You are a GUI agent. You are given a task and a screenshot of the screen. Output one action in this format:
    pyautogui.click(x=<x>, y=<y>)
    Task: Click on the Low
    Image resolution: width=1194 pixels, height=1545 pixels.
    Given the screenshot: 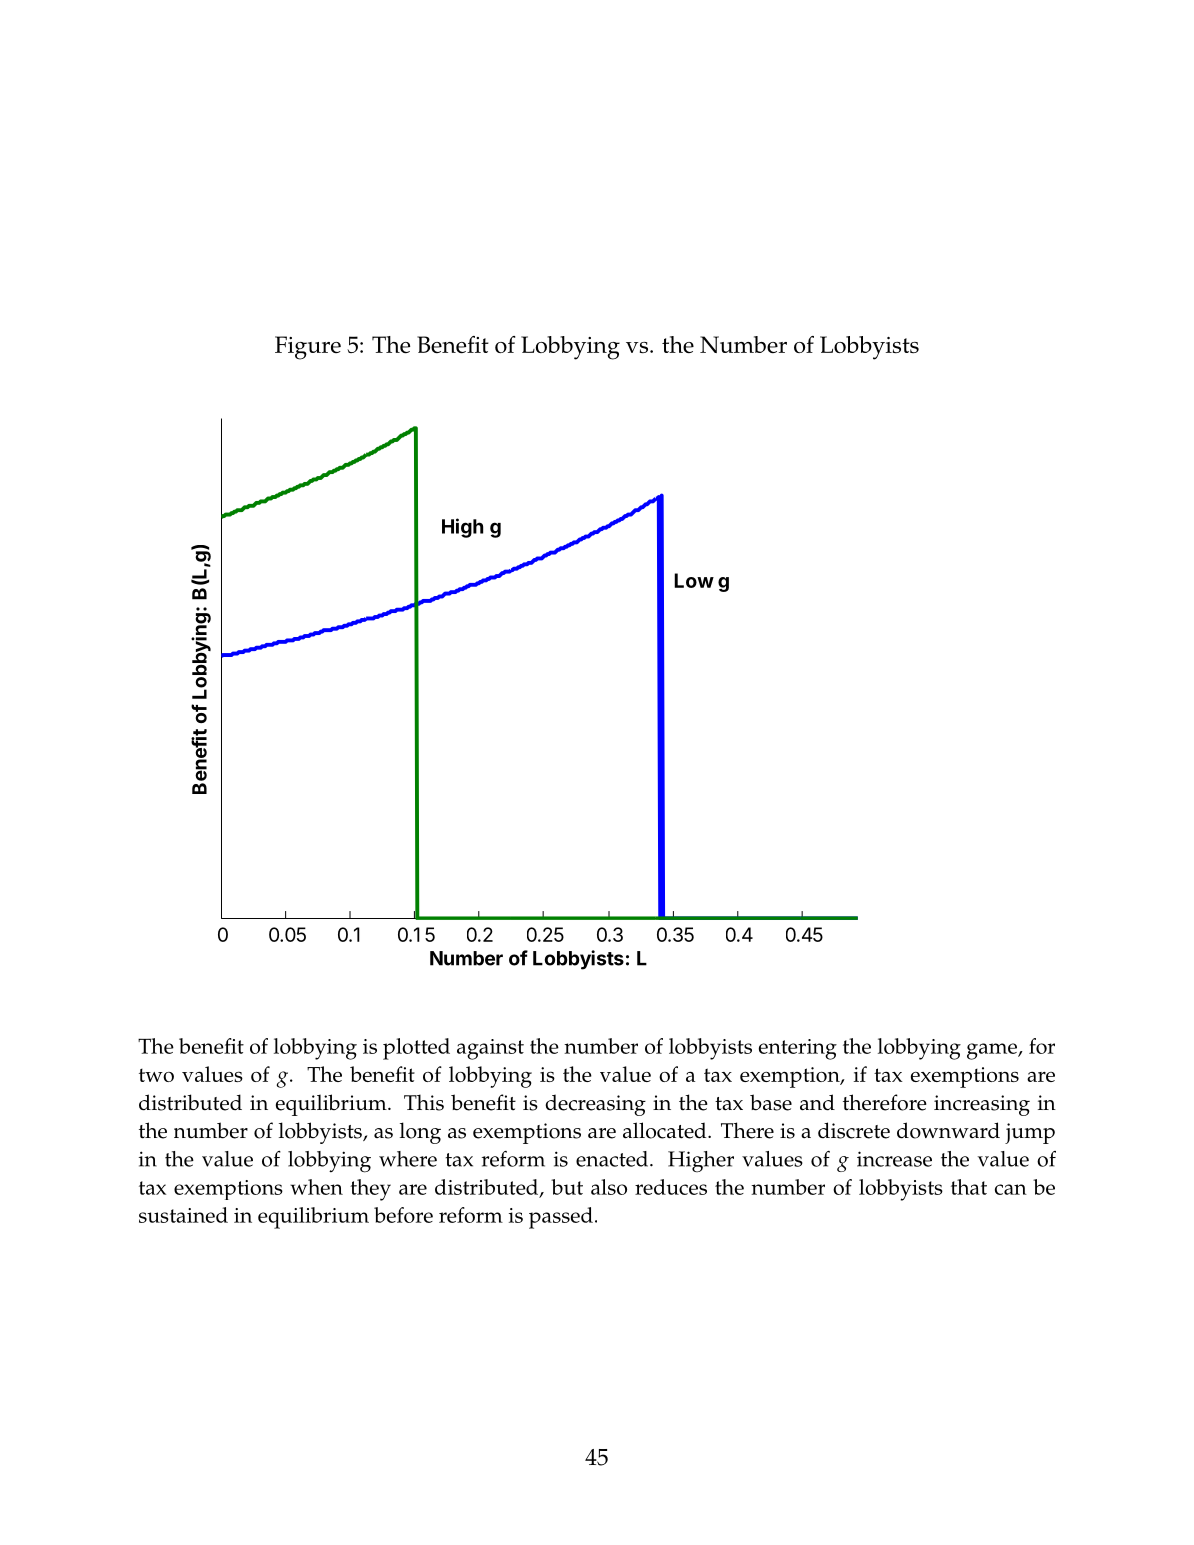 What is the action you would take?
    pyautogui.click(x=694, y=580)
